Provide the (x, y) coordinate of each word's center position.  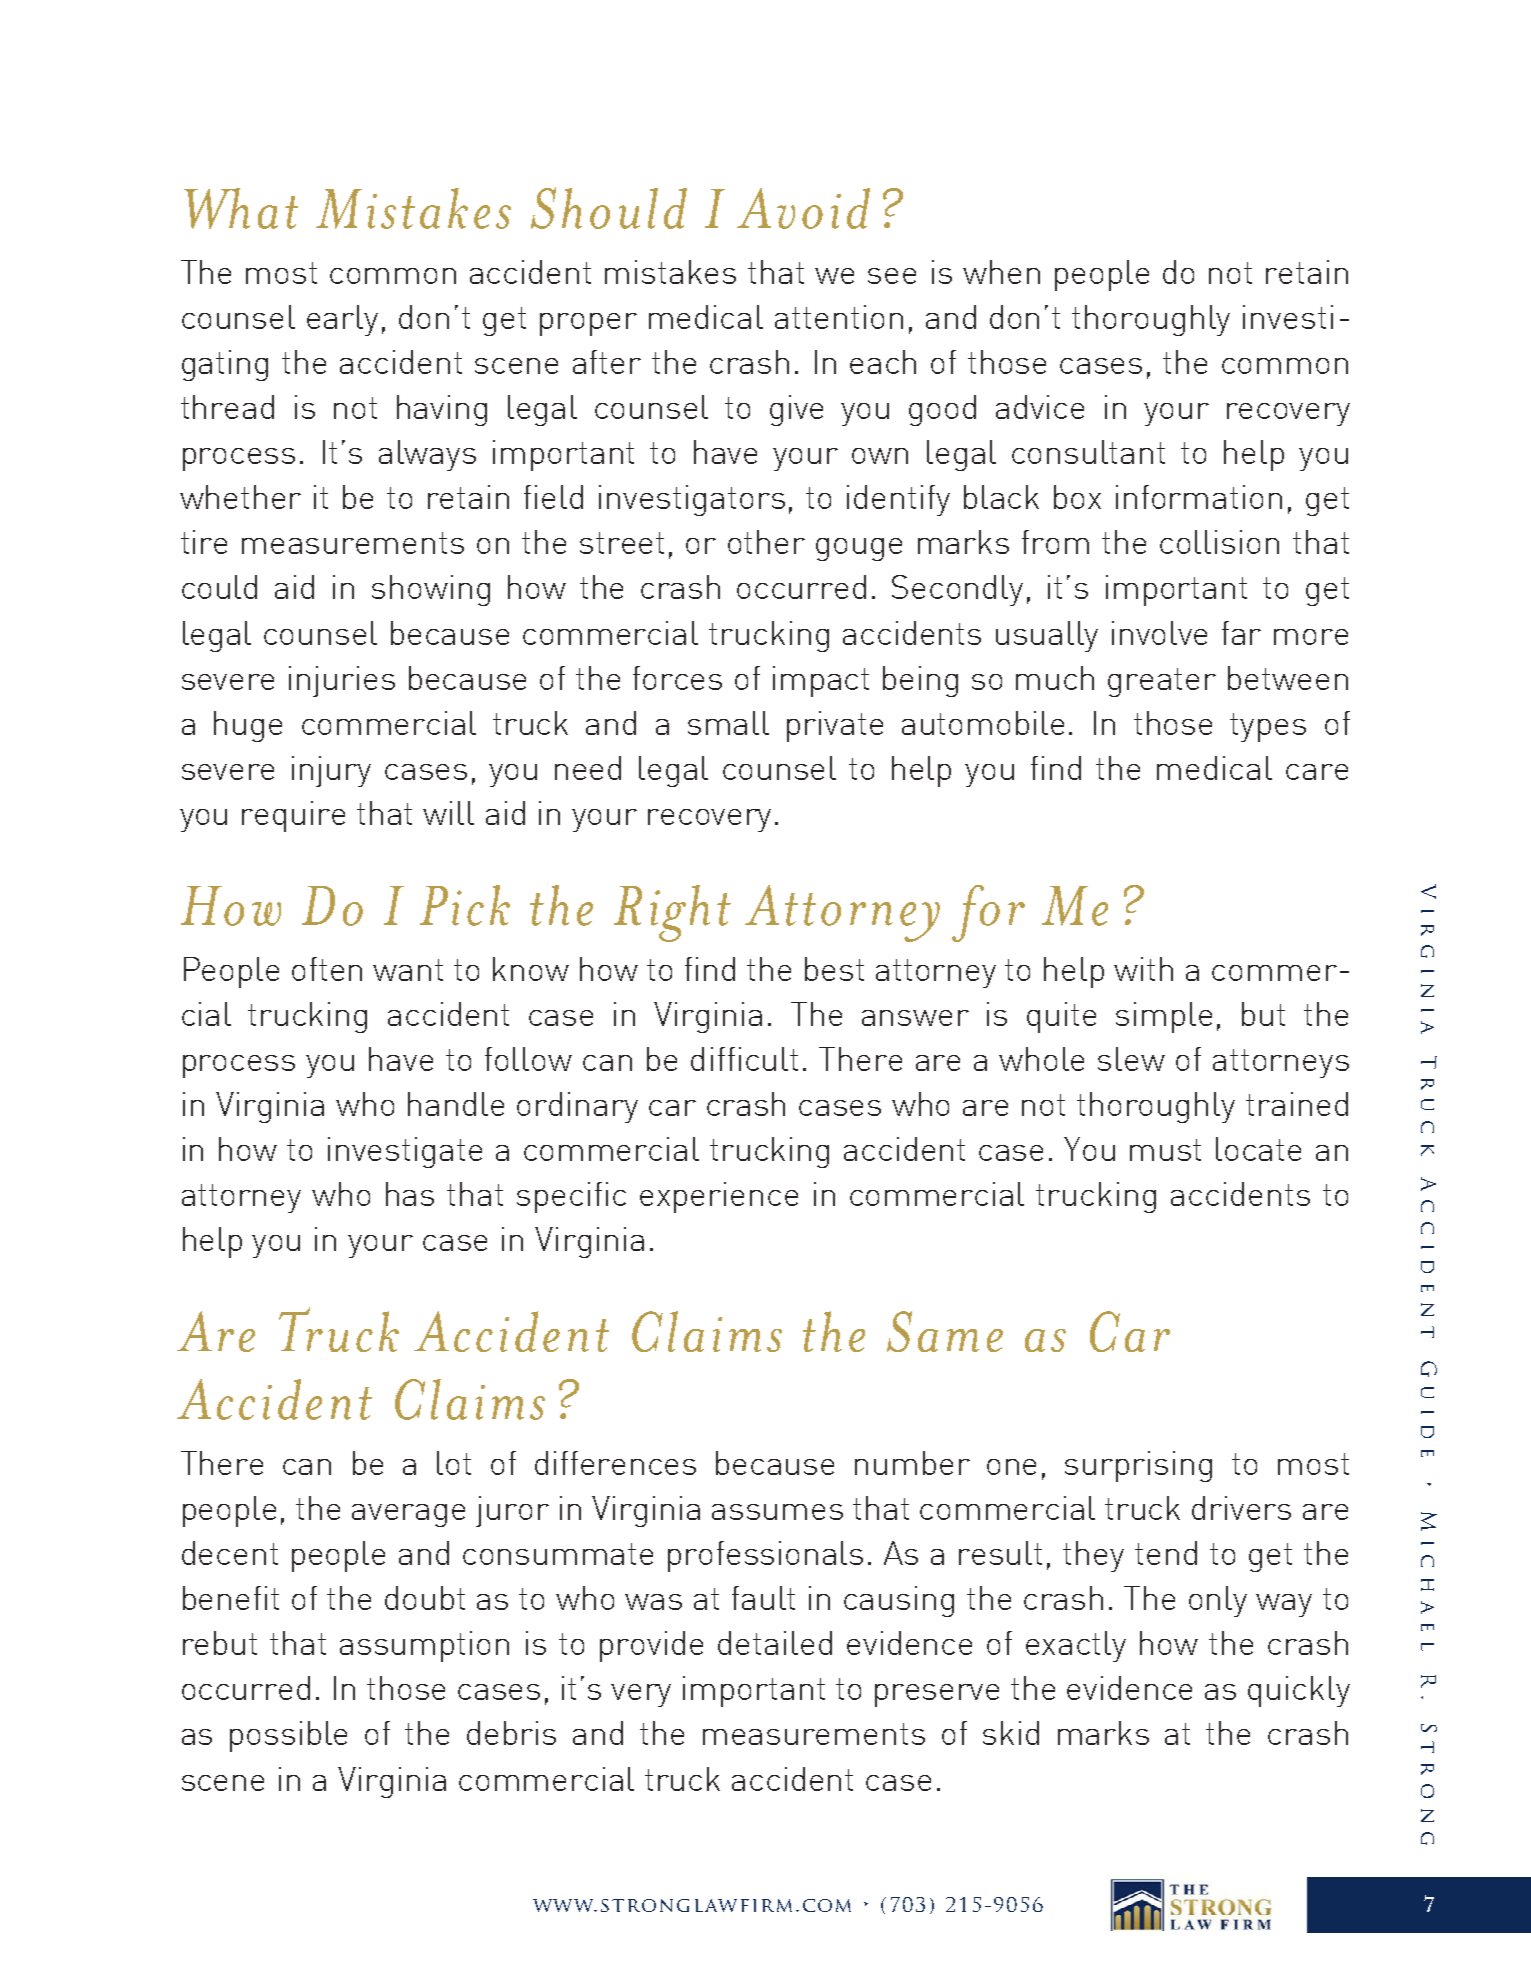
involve (1159, 633)
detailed (775, 1643)
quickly (1299, 1691)
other (766, 542)
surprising (1138, 1466)
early (342, 320)
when (1001, 272)
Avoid (803, 208)
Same (945, 1331)
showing (431, 590)
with (1143, 969)
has (410, 1194)
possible (288, 1736)
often (327, 969)
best (834, 969)
